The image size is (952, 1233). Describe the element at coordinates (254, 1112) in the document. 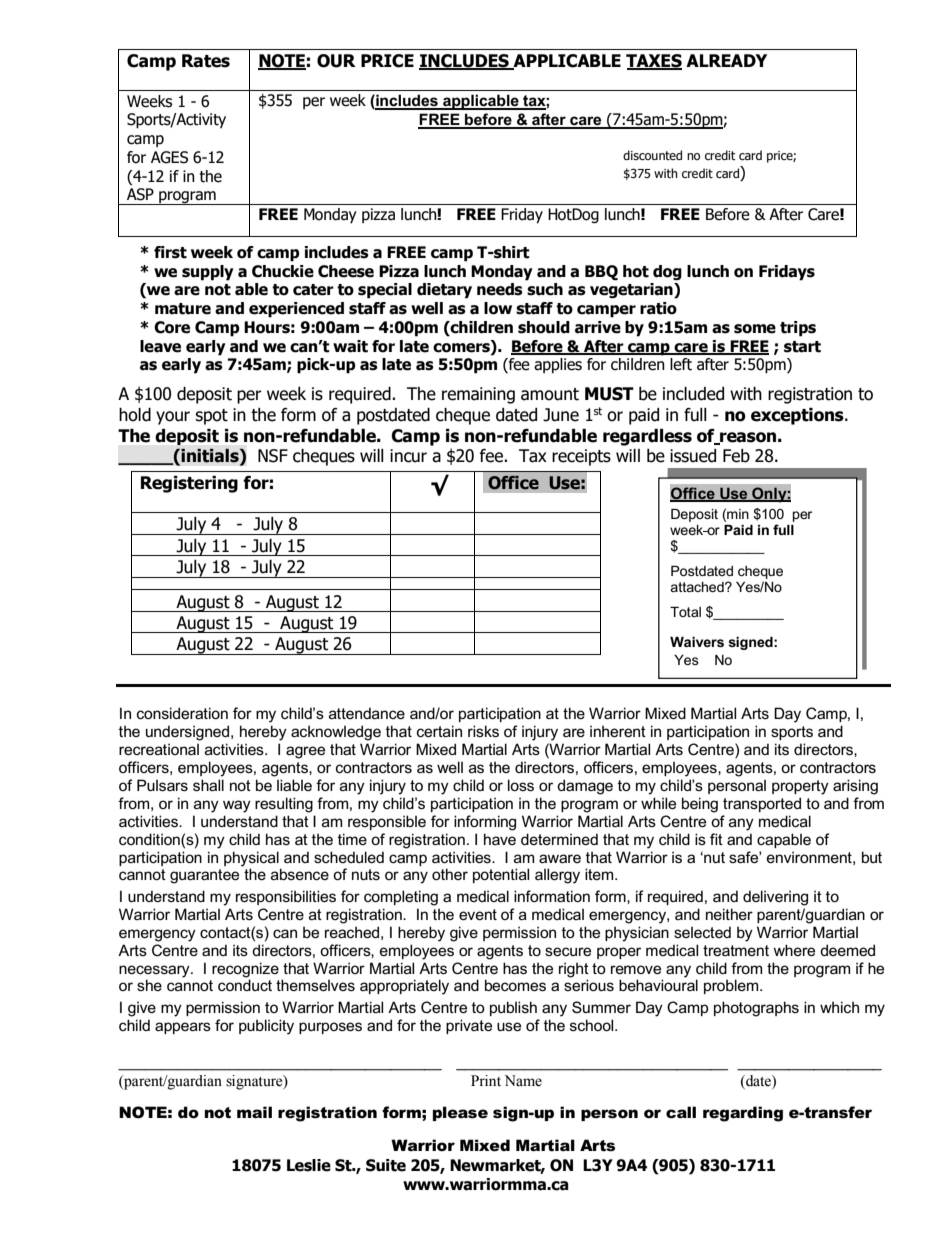

I see `mail` at that location.
